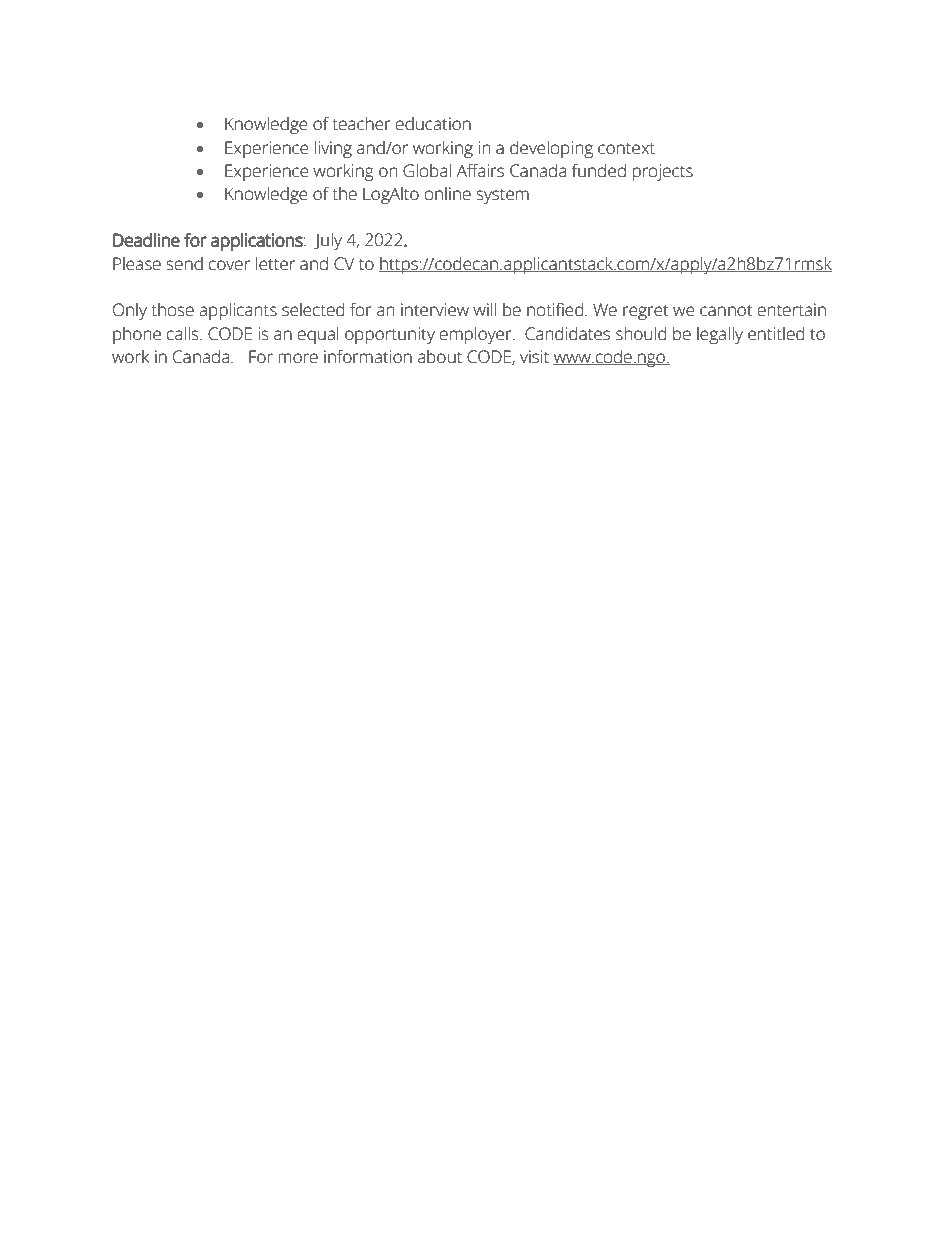 The image size is (952, 1233). What do you see at coordinates (626, 149) in the document?
I see `context` at bounding box center [626, 149].
